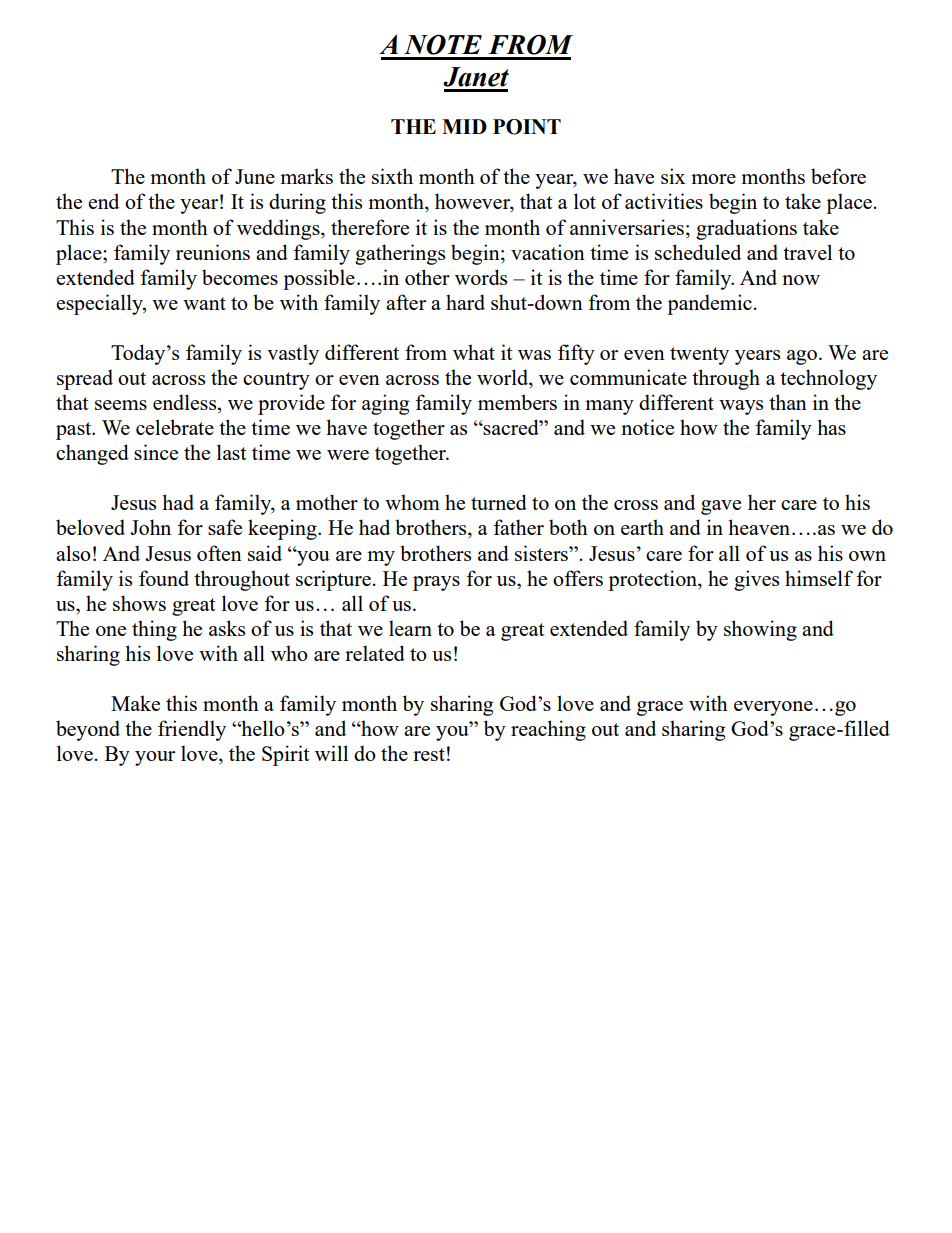  Describe the element at coordinates (192, 730) in the screenshot. I see `friendly` at that location.
